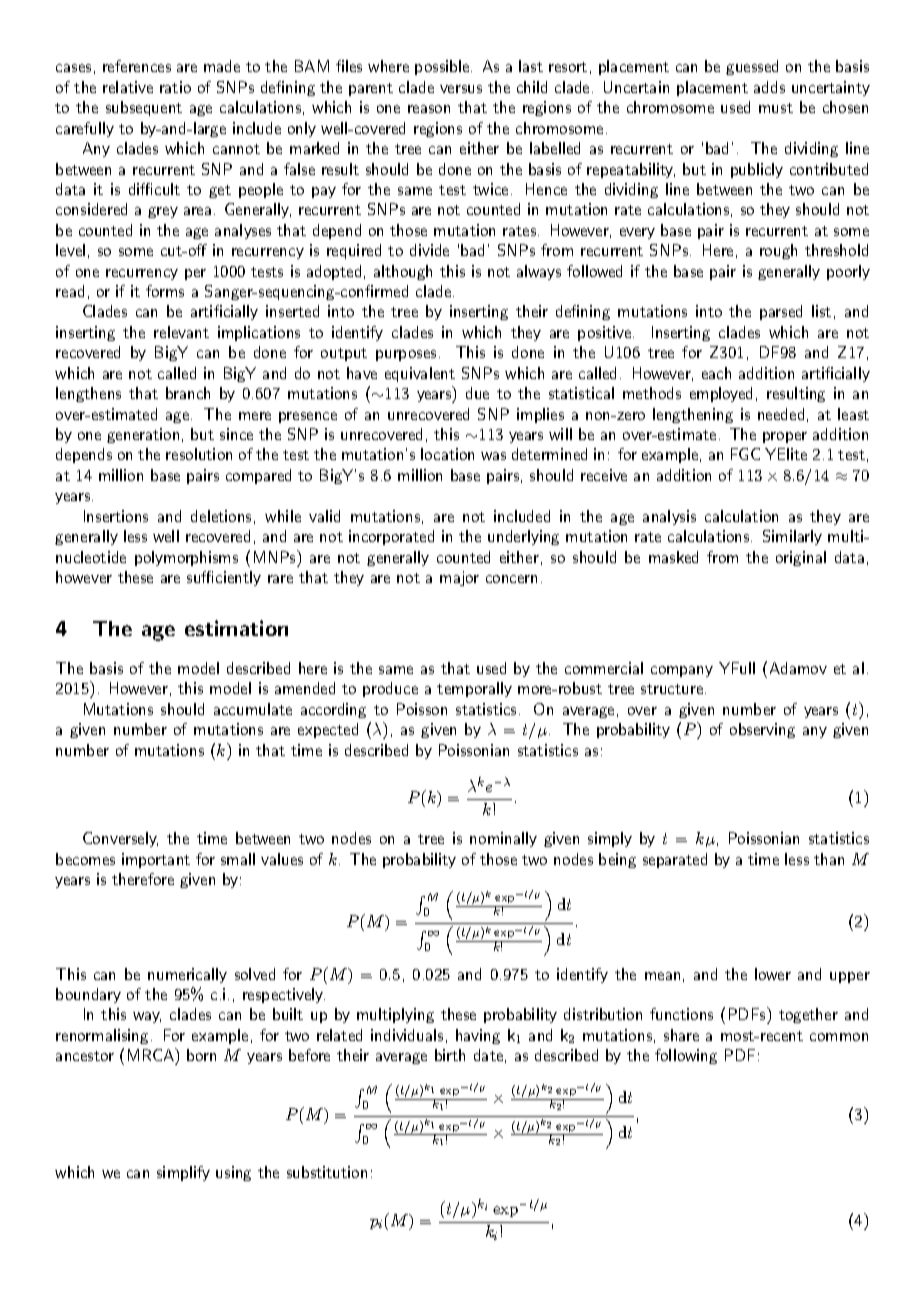 The height and width of the screenshot is (1308, 924). I want to click on nominally, so click(503, 839).
